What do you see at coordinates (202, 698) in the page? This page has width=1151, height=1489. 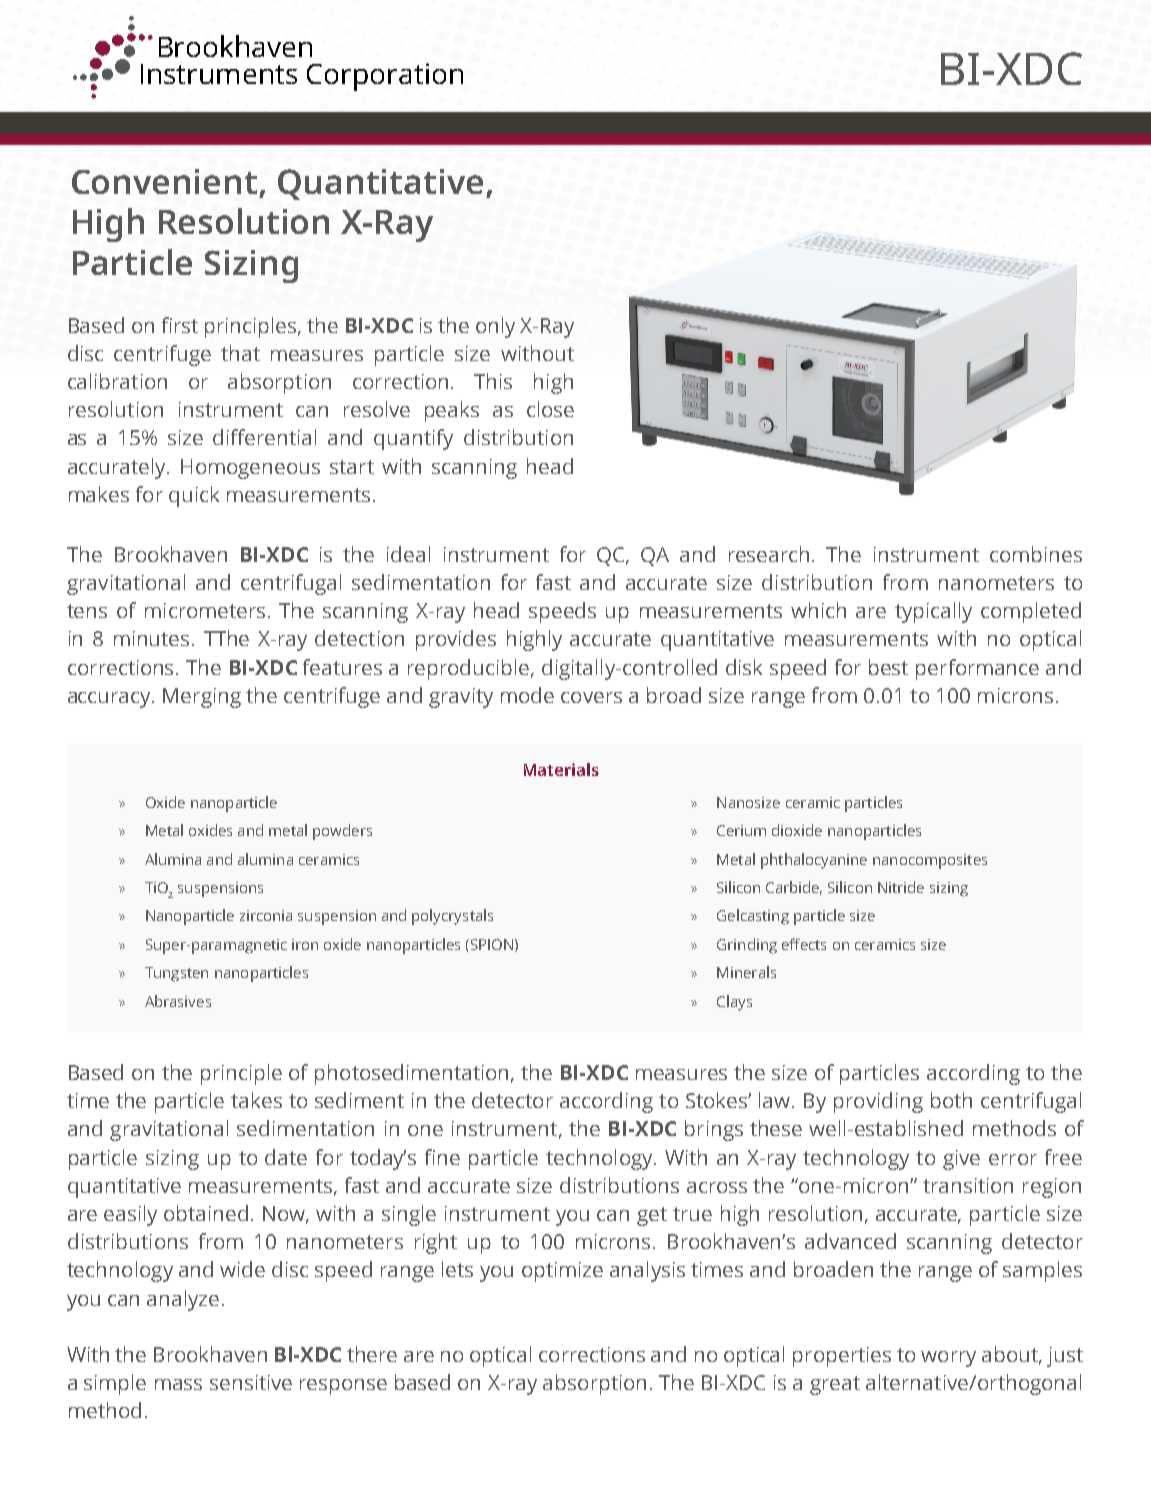 I see `Merging` at bounding box center [202, 698].
